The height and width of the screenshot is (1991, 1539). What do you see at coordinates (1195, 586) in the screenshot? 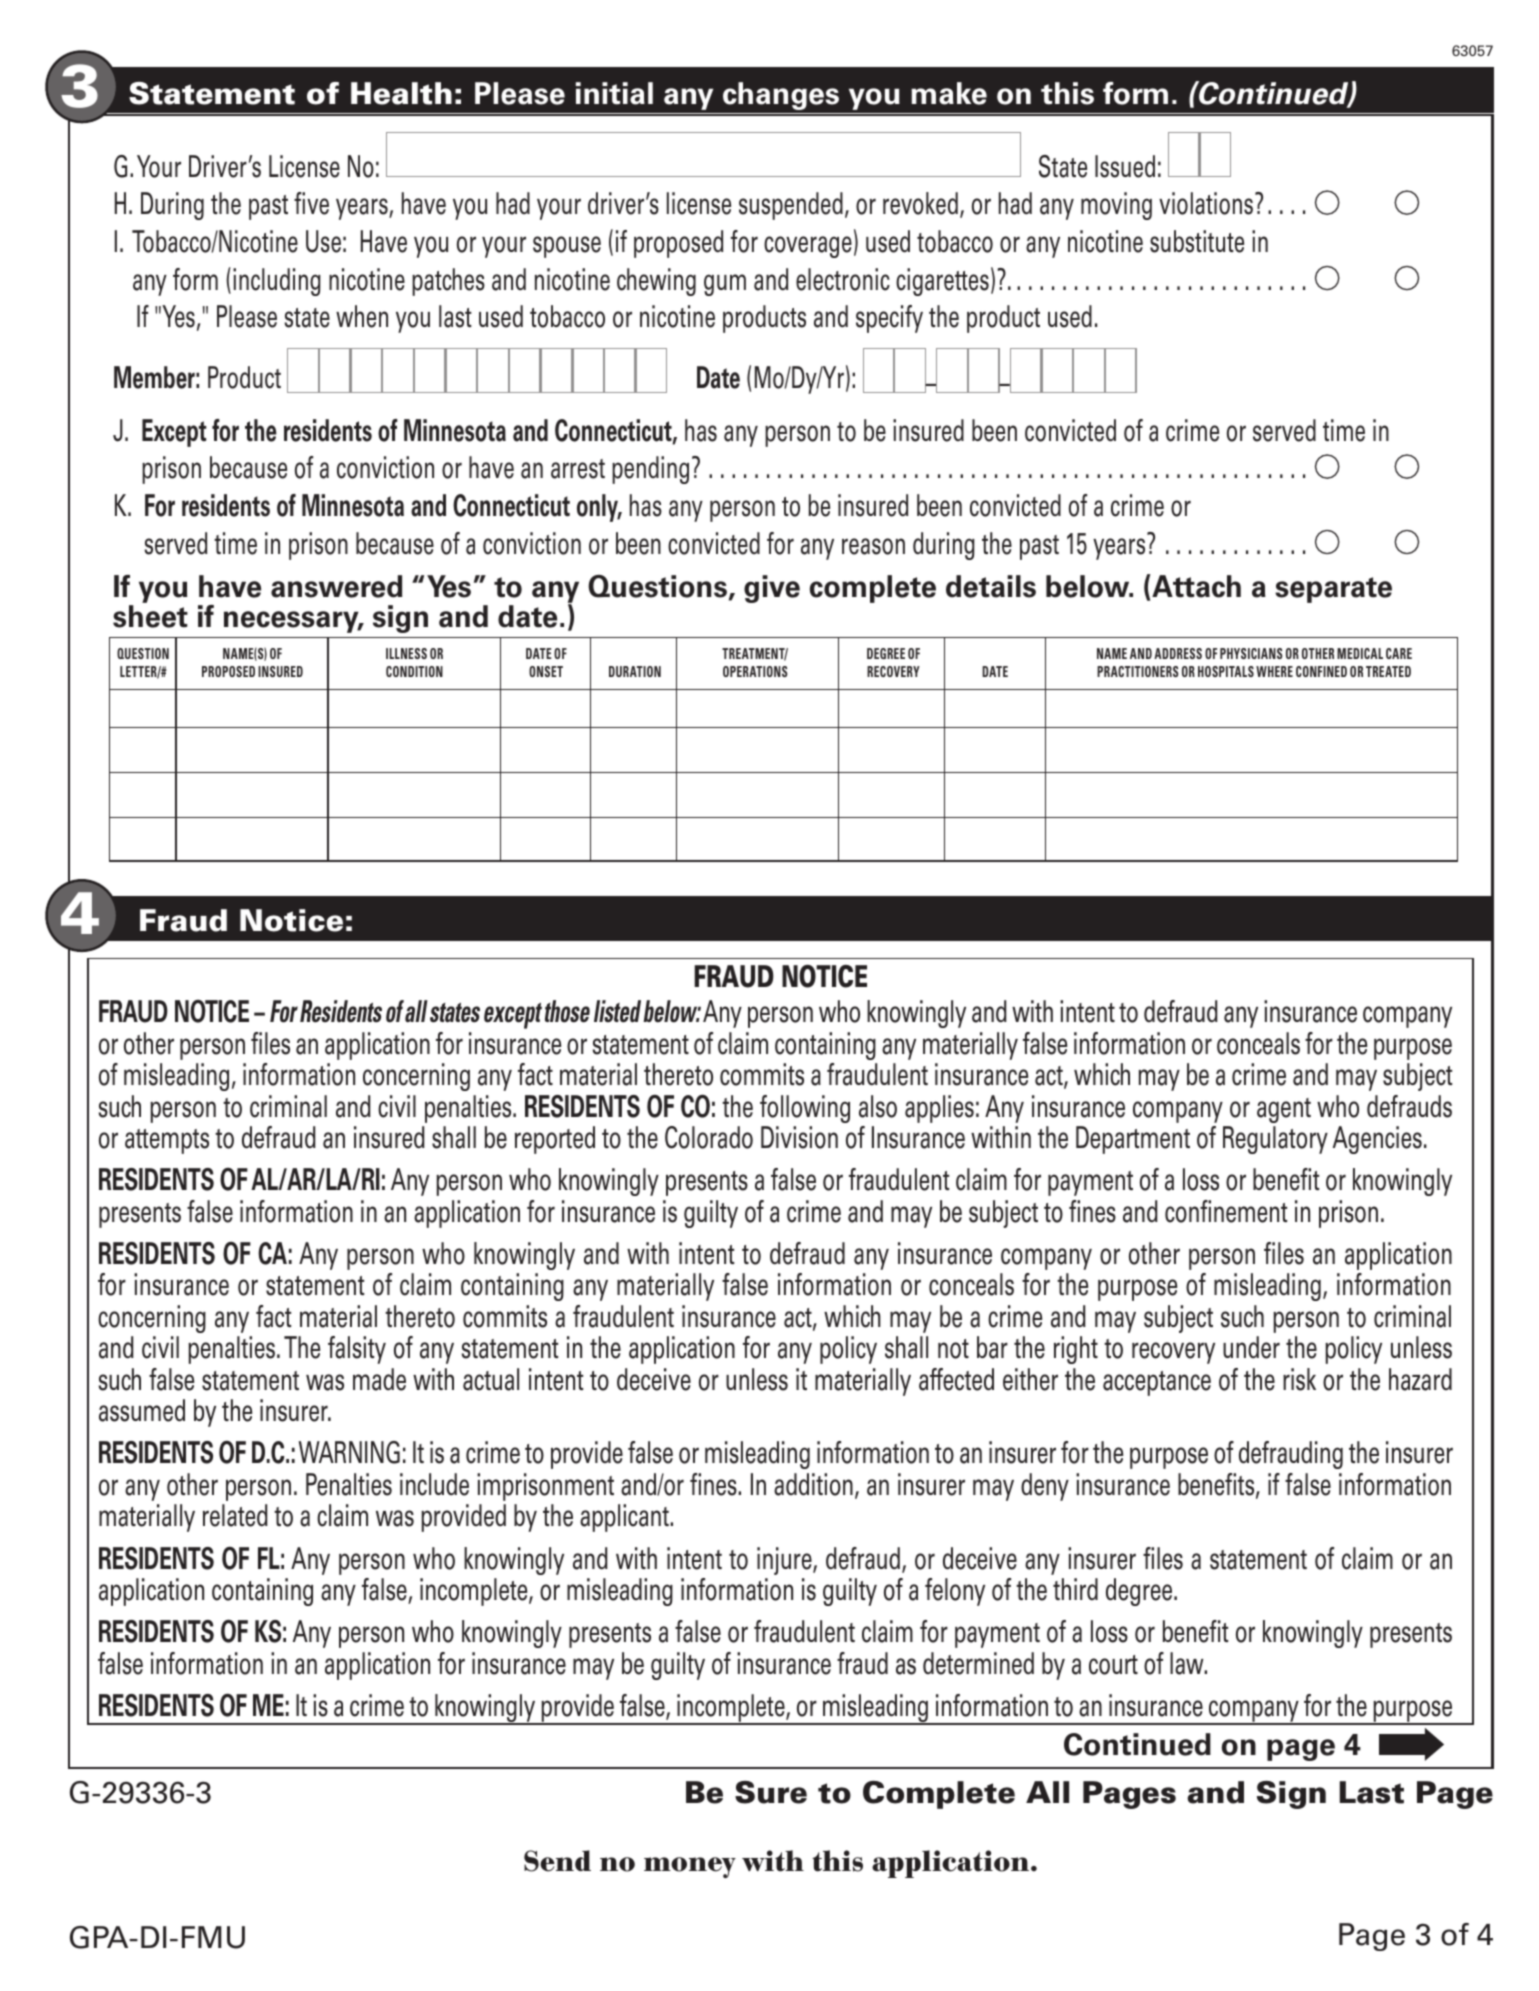
I see `Attach` at bounding box center [1195, 586].
